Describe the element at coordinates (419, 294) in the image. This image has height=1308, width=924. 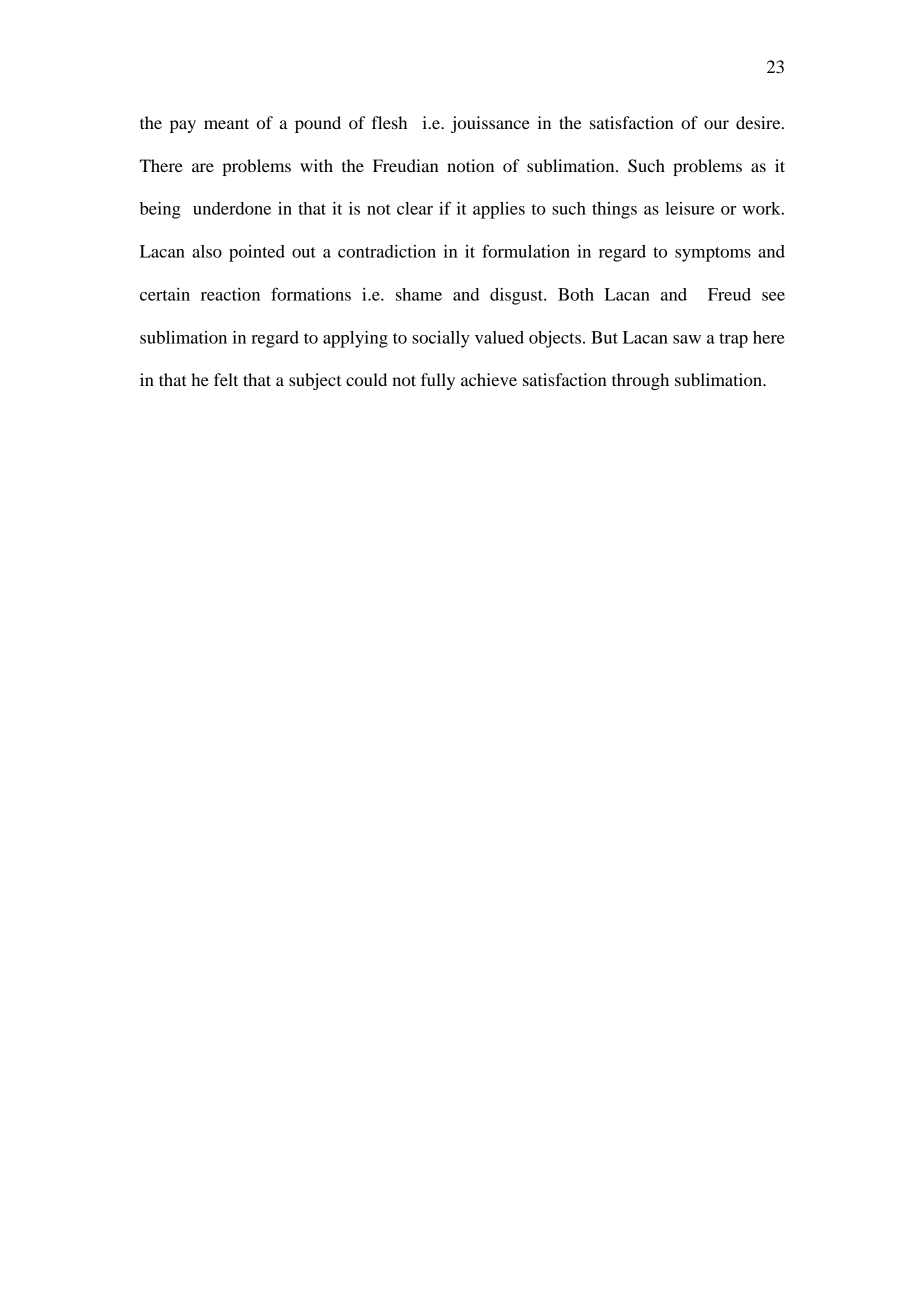
I see `shame` at that location.
